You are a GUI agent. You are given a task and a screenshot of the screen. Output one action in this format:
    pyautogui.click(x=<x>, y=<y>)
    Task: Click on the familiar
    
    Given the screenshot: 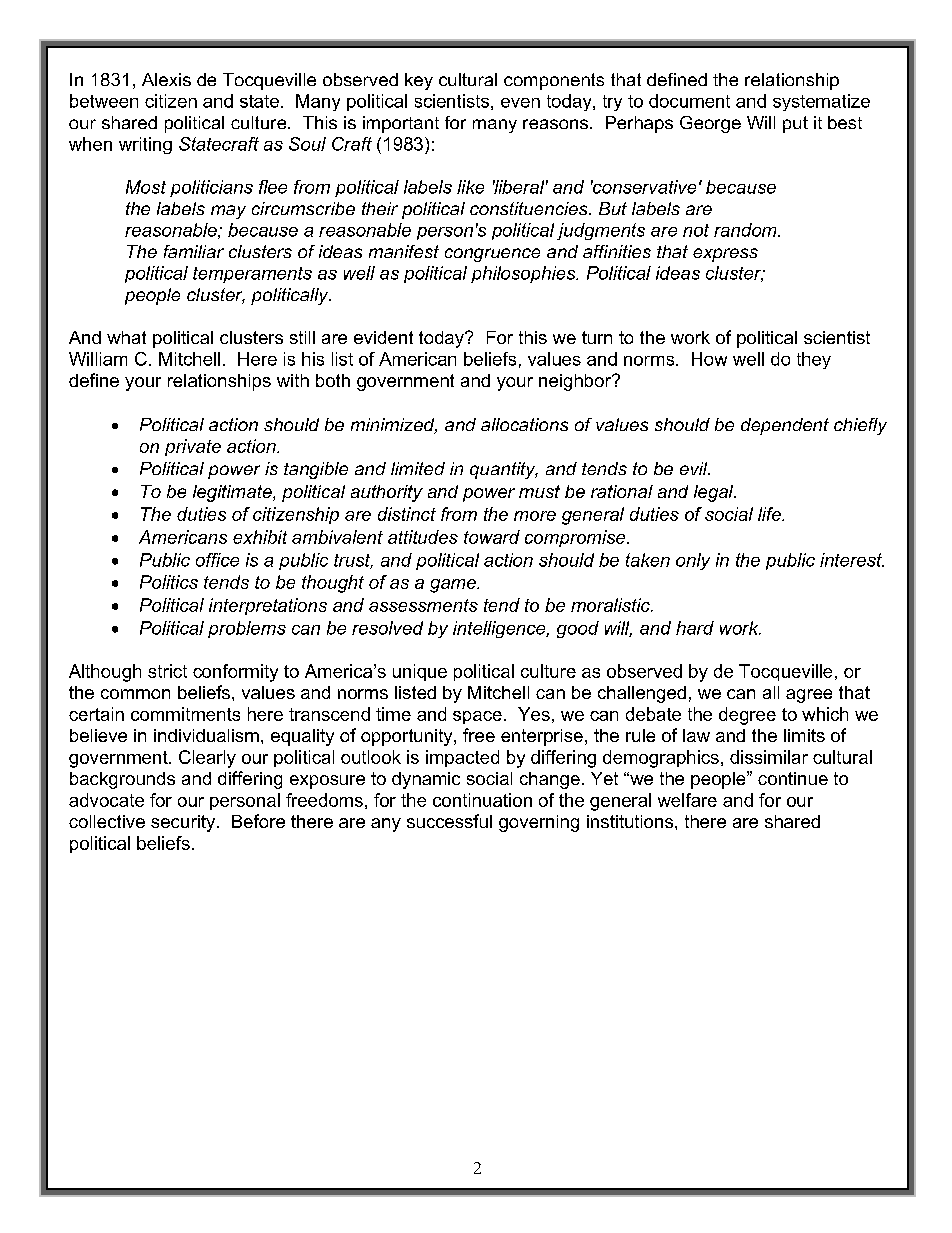 What is the action you would take?
    pyautogui.click(x=194, y=251)
